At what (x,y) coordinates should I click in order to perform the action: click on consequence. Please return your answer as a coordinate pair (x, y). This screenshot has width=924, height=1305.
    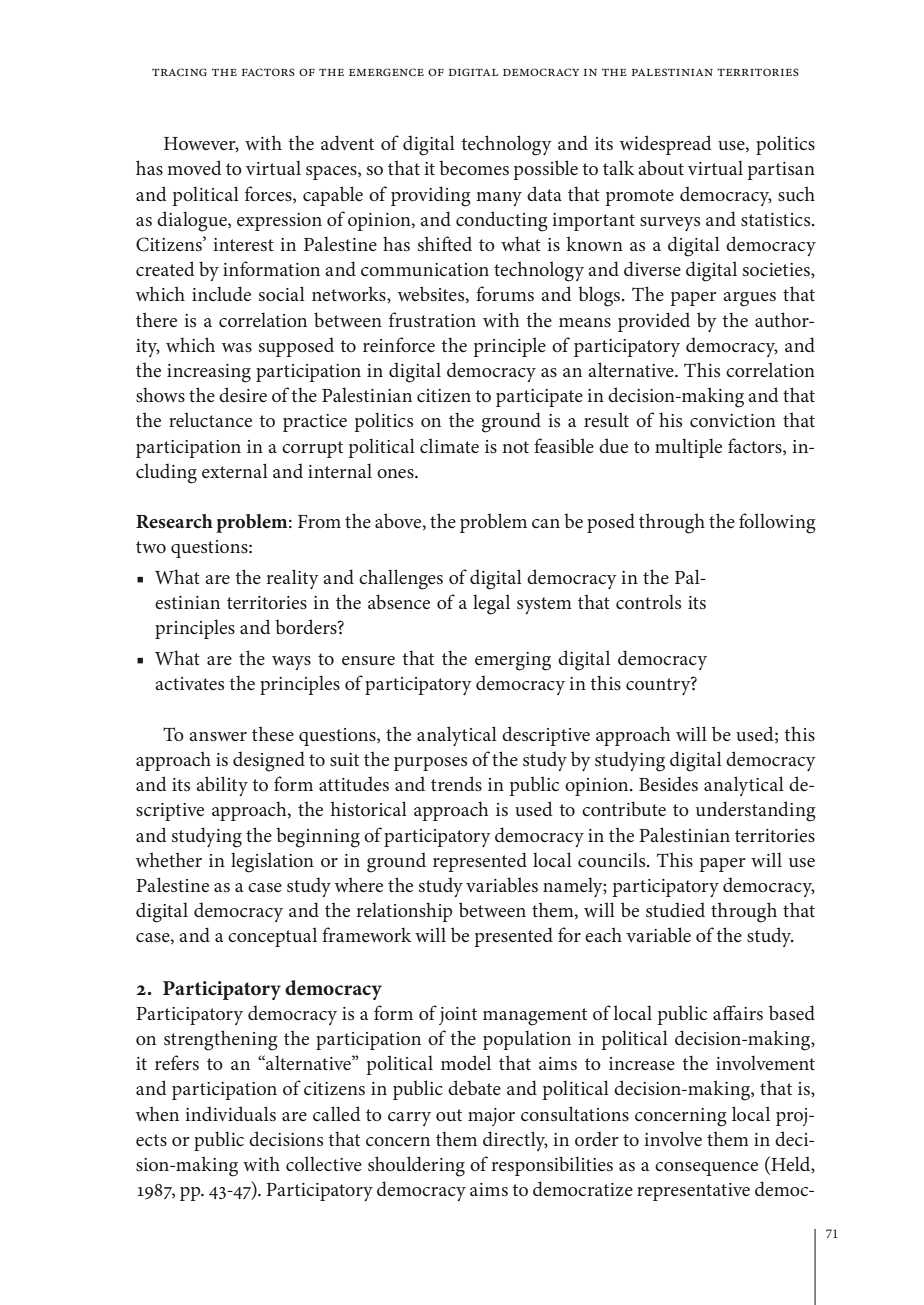
    Looking at the image, I should click on (706, 1169).
